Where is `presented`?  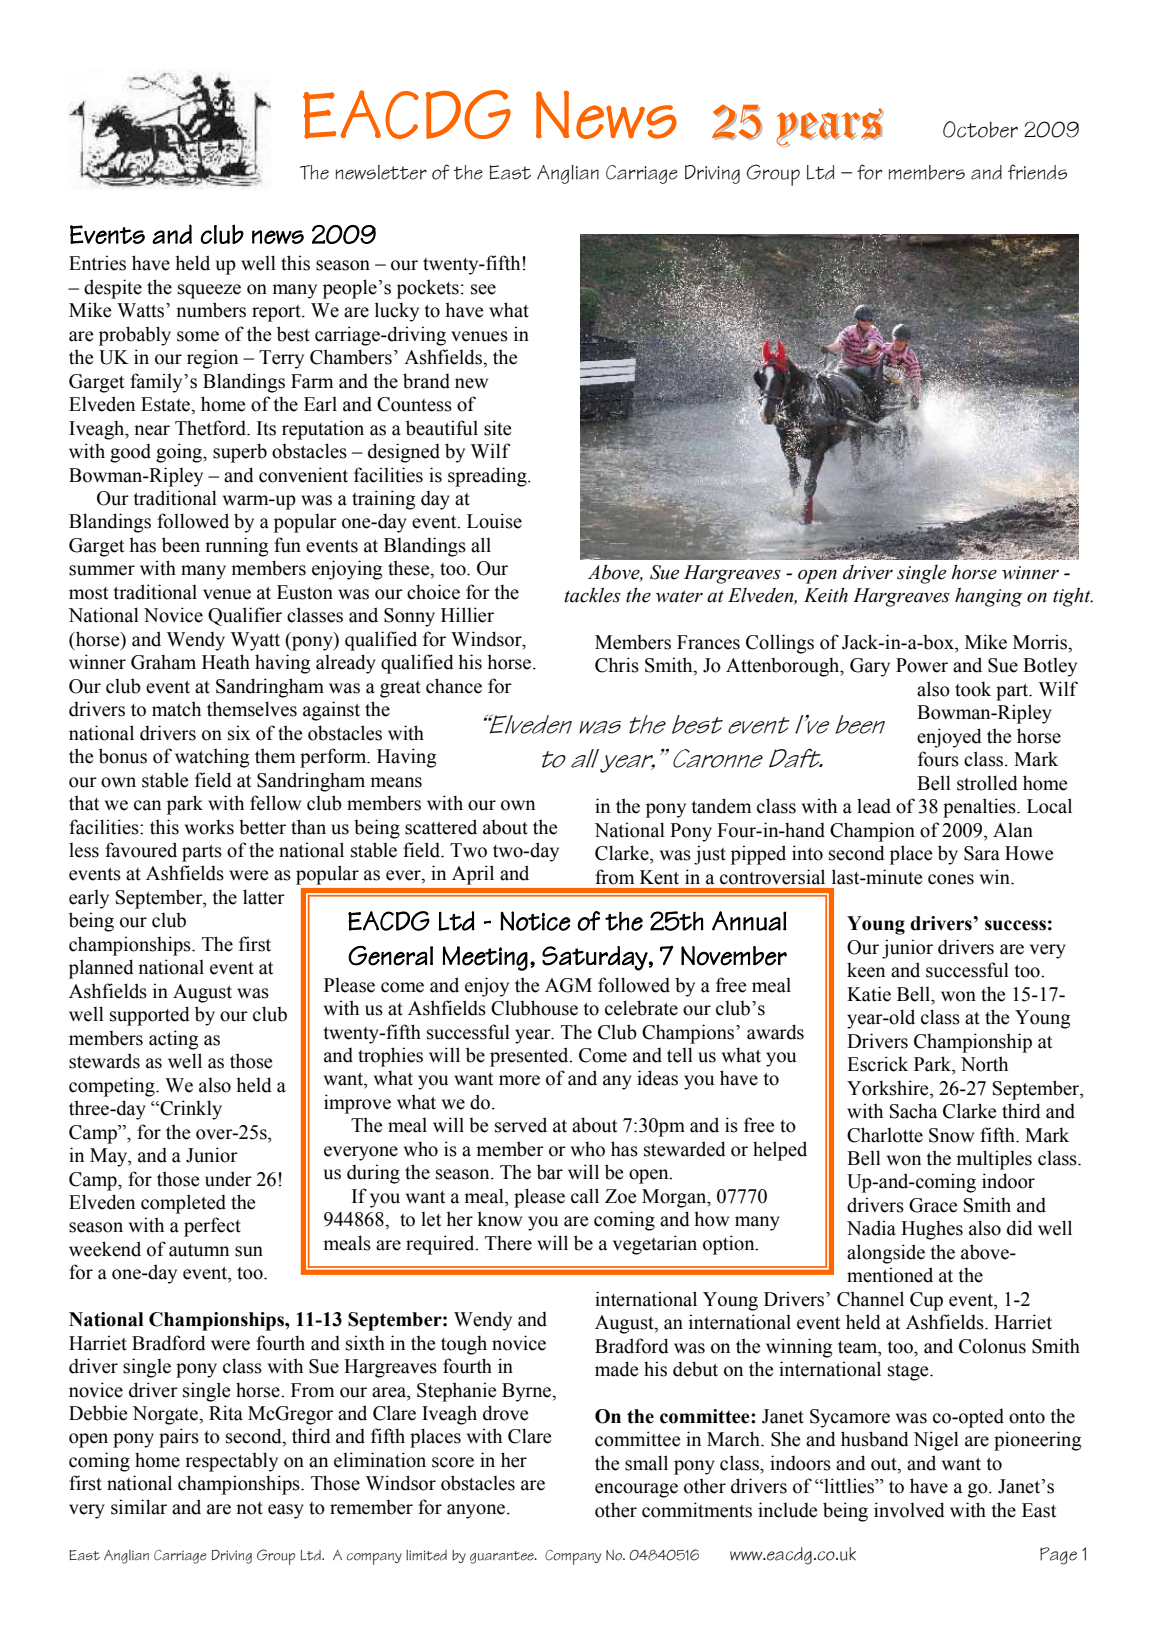
presented is located at coordinates (530, 1057).
